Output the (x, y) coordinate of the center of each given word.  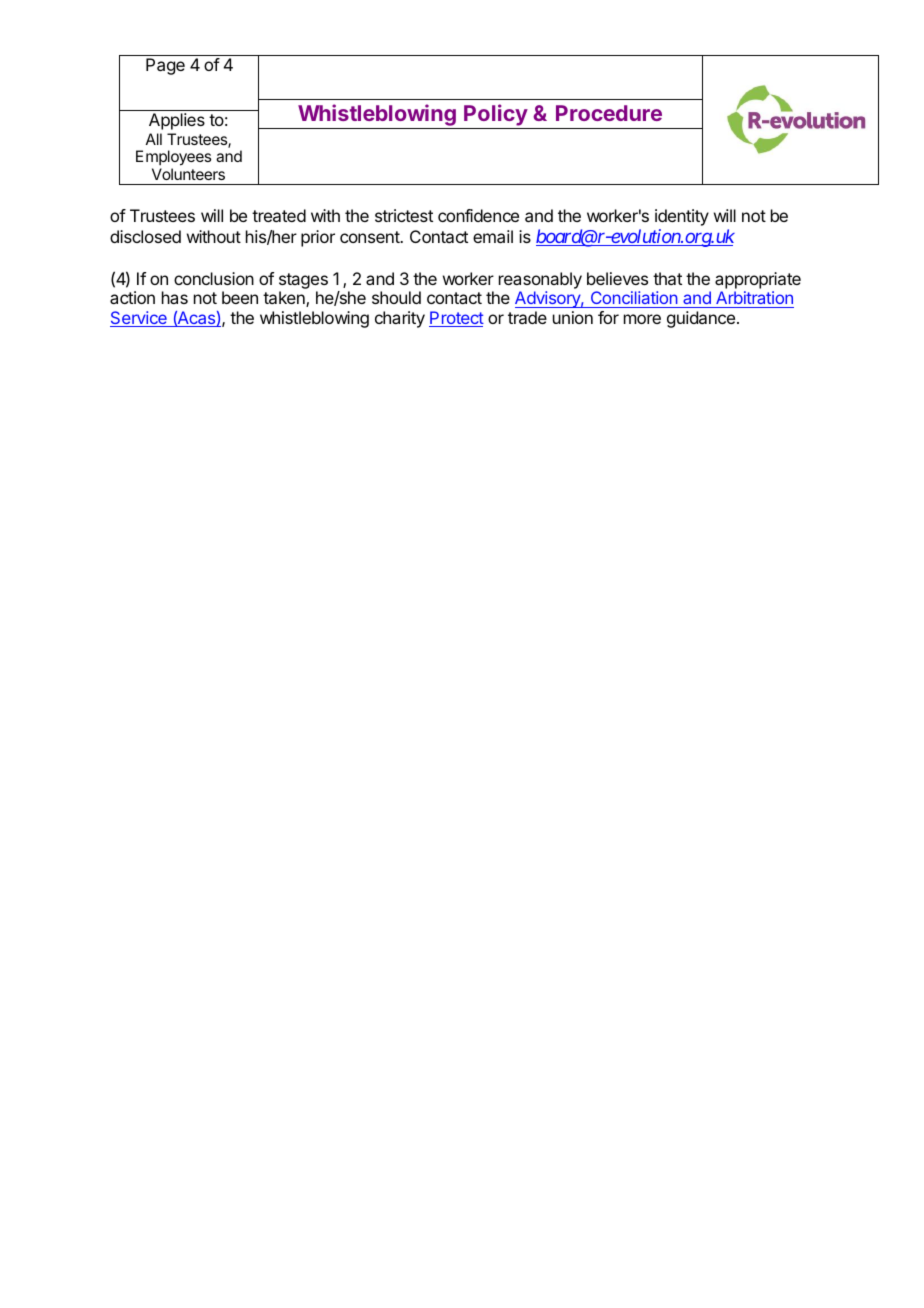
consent (370, 237)
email (493, 236)
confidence (478, 215)
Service (139, 319)
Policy (495, 116)
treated (279, 215)
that (667, 278)
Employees (173, 159)
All (154, 139)
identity (682, 217)
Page (165, 66)
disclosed (145, 236)
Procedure (609, 113)
